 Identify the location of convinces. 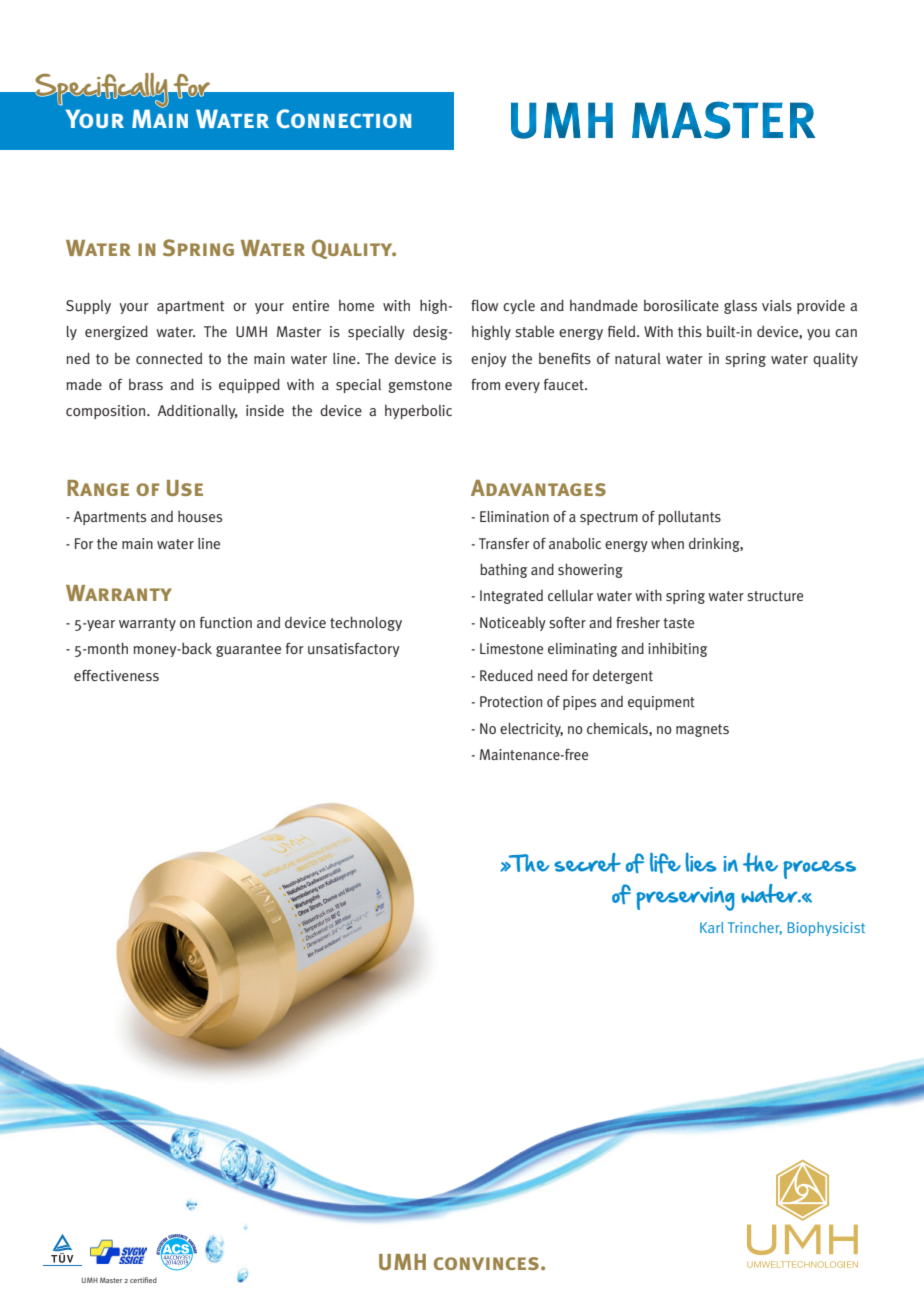
(486, 1263).
